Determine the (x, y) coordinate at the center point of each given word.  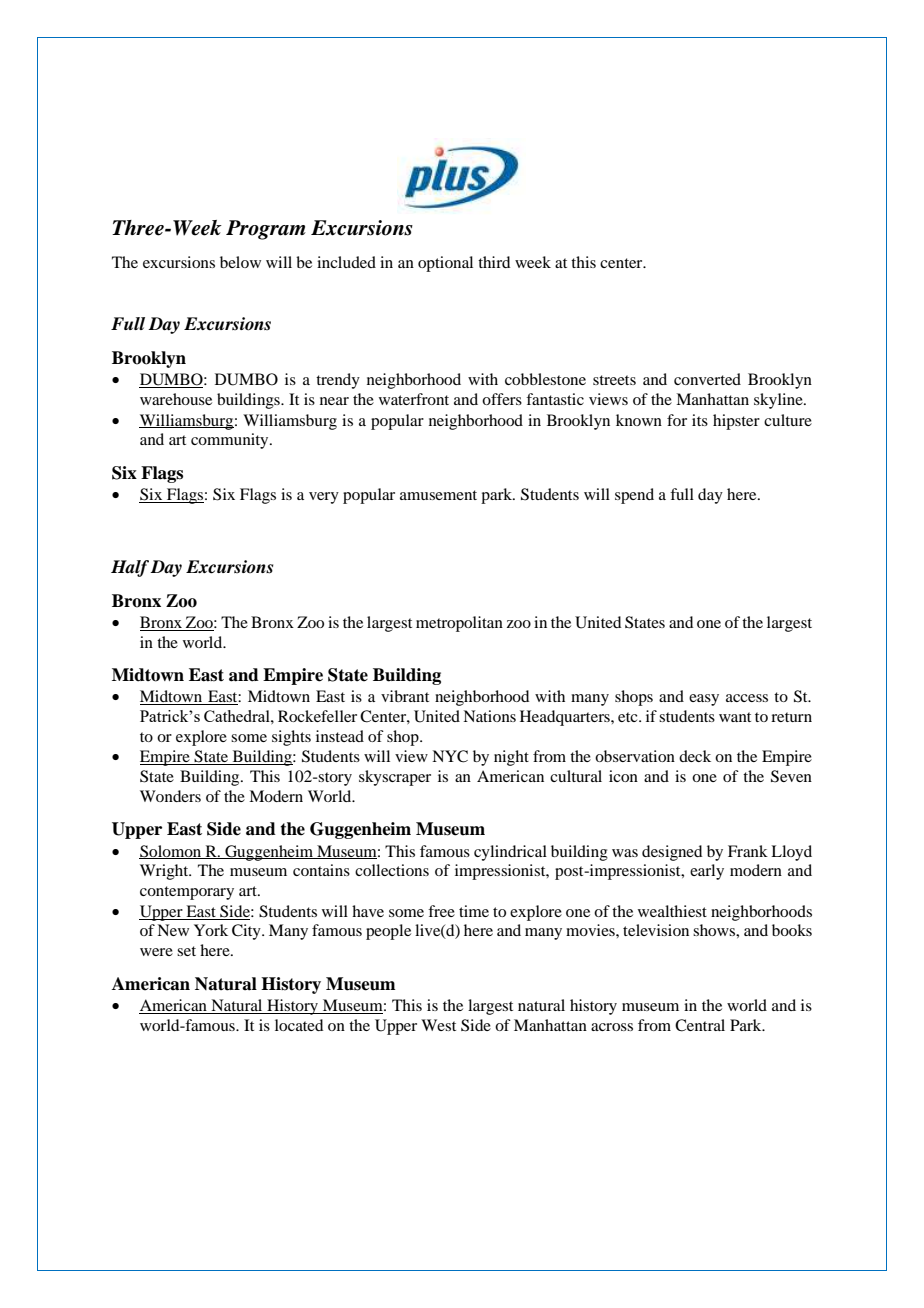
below (240, 262)
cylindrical (510, 853)
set (186, 951)
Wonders (170, 796)
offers (502, 399)
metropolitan (459, 624)
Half (130, 568)
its (700, 420)
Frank (748, 851)
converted (707, 379)
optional (445, 264)
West (438, 1025)
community (231, 441)
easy (704, 700)
